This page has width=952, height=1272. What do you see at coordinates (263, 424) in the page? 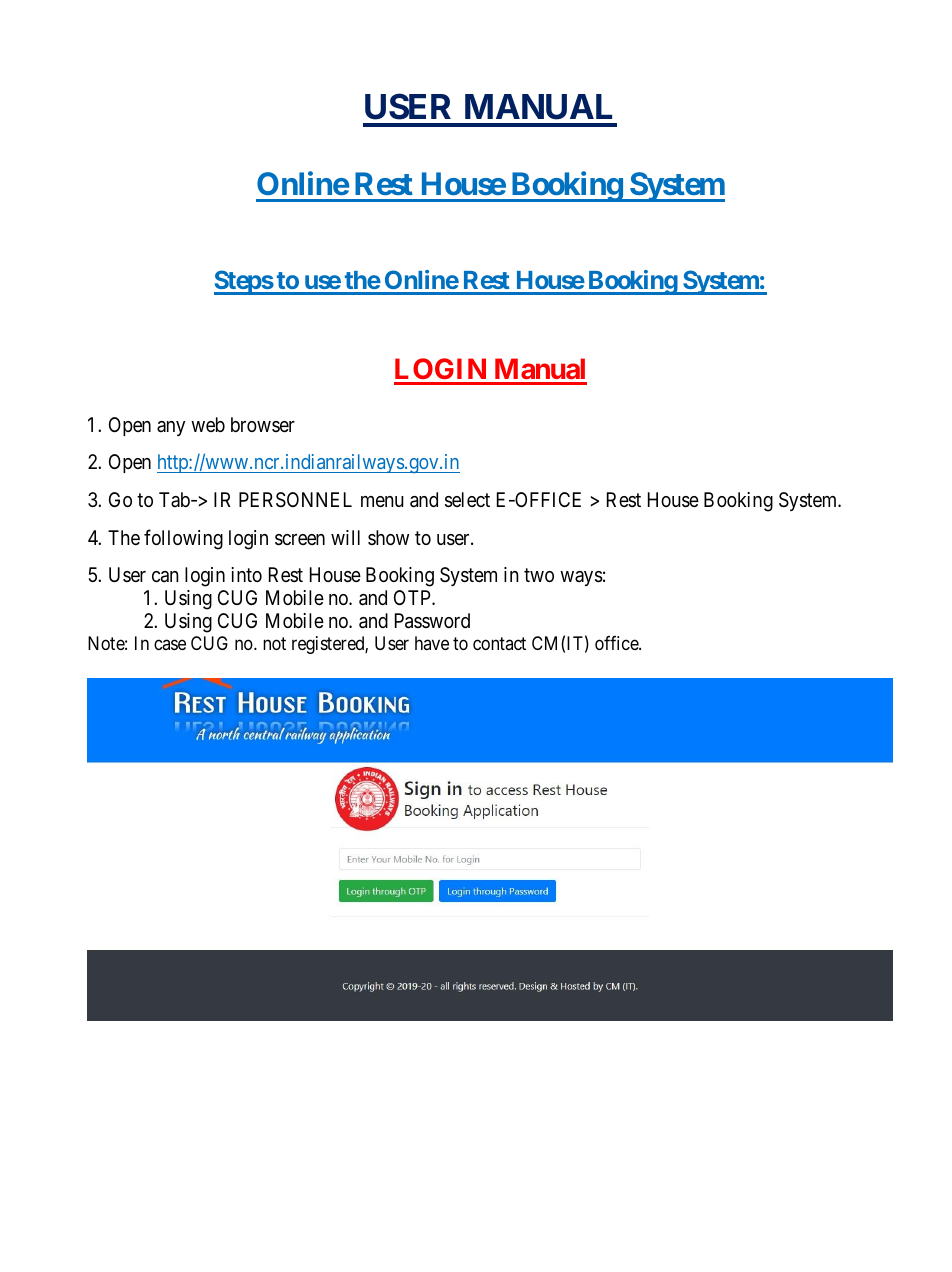
I see `browser` at bounding box center [263, 424].
